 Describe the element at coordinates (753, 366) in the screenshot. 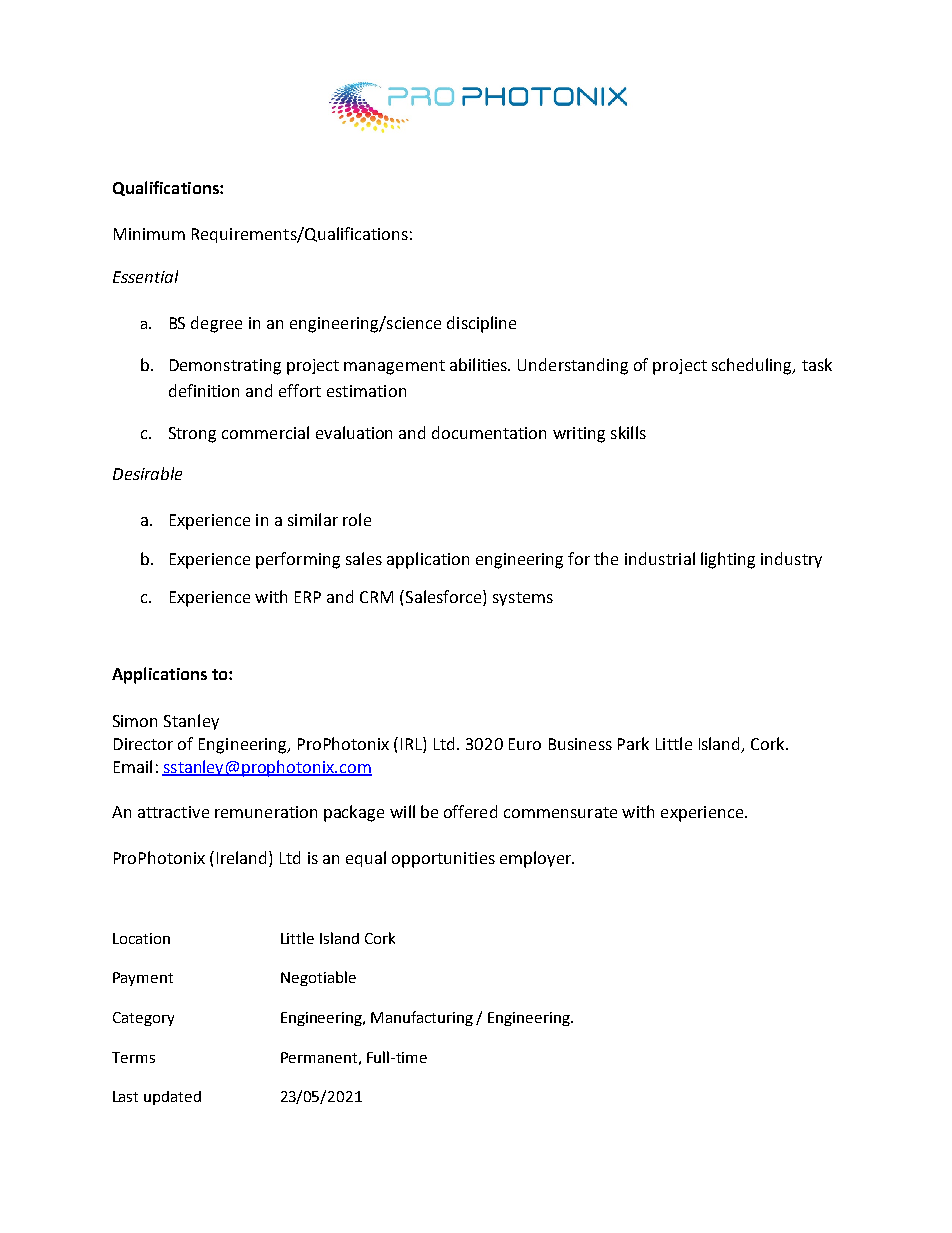

I see `scheduling` at that location.
